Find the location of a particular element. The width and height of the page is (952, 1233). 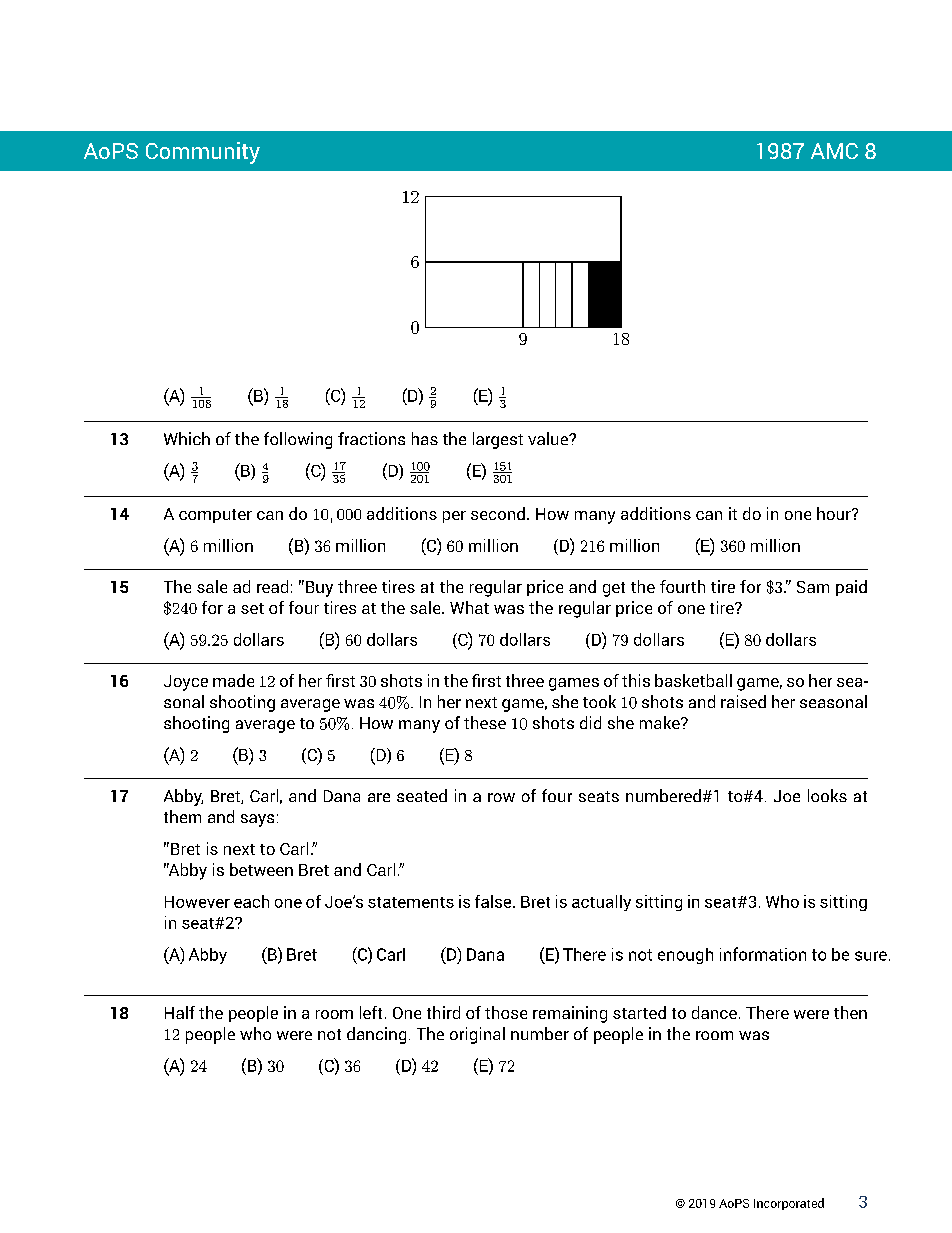

false is located at coordinates (493, 901).
